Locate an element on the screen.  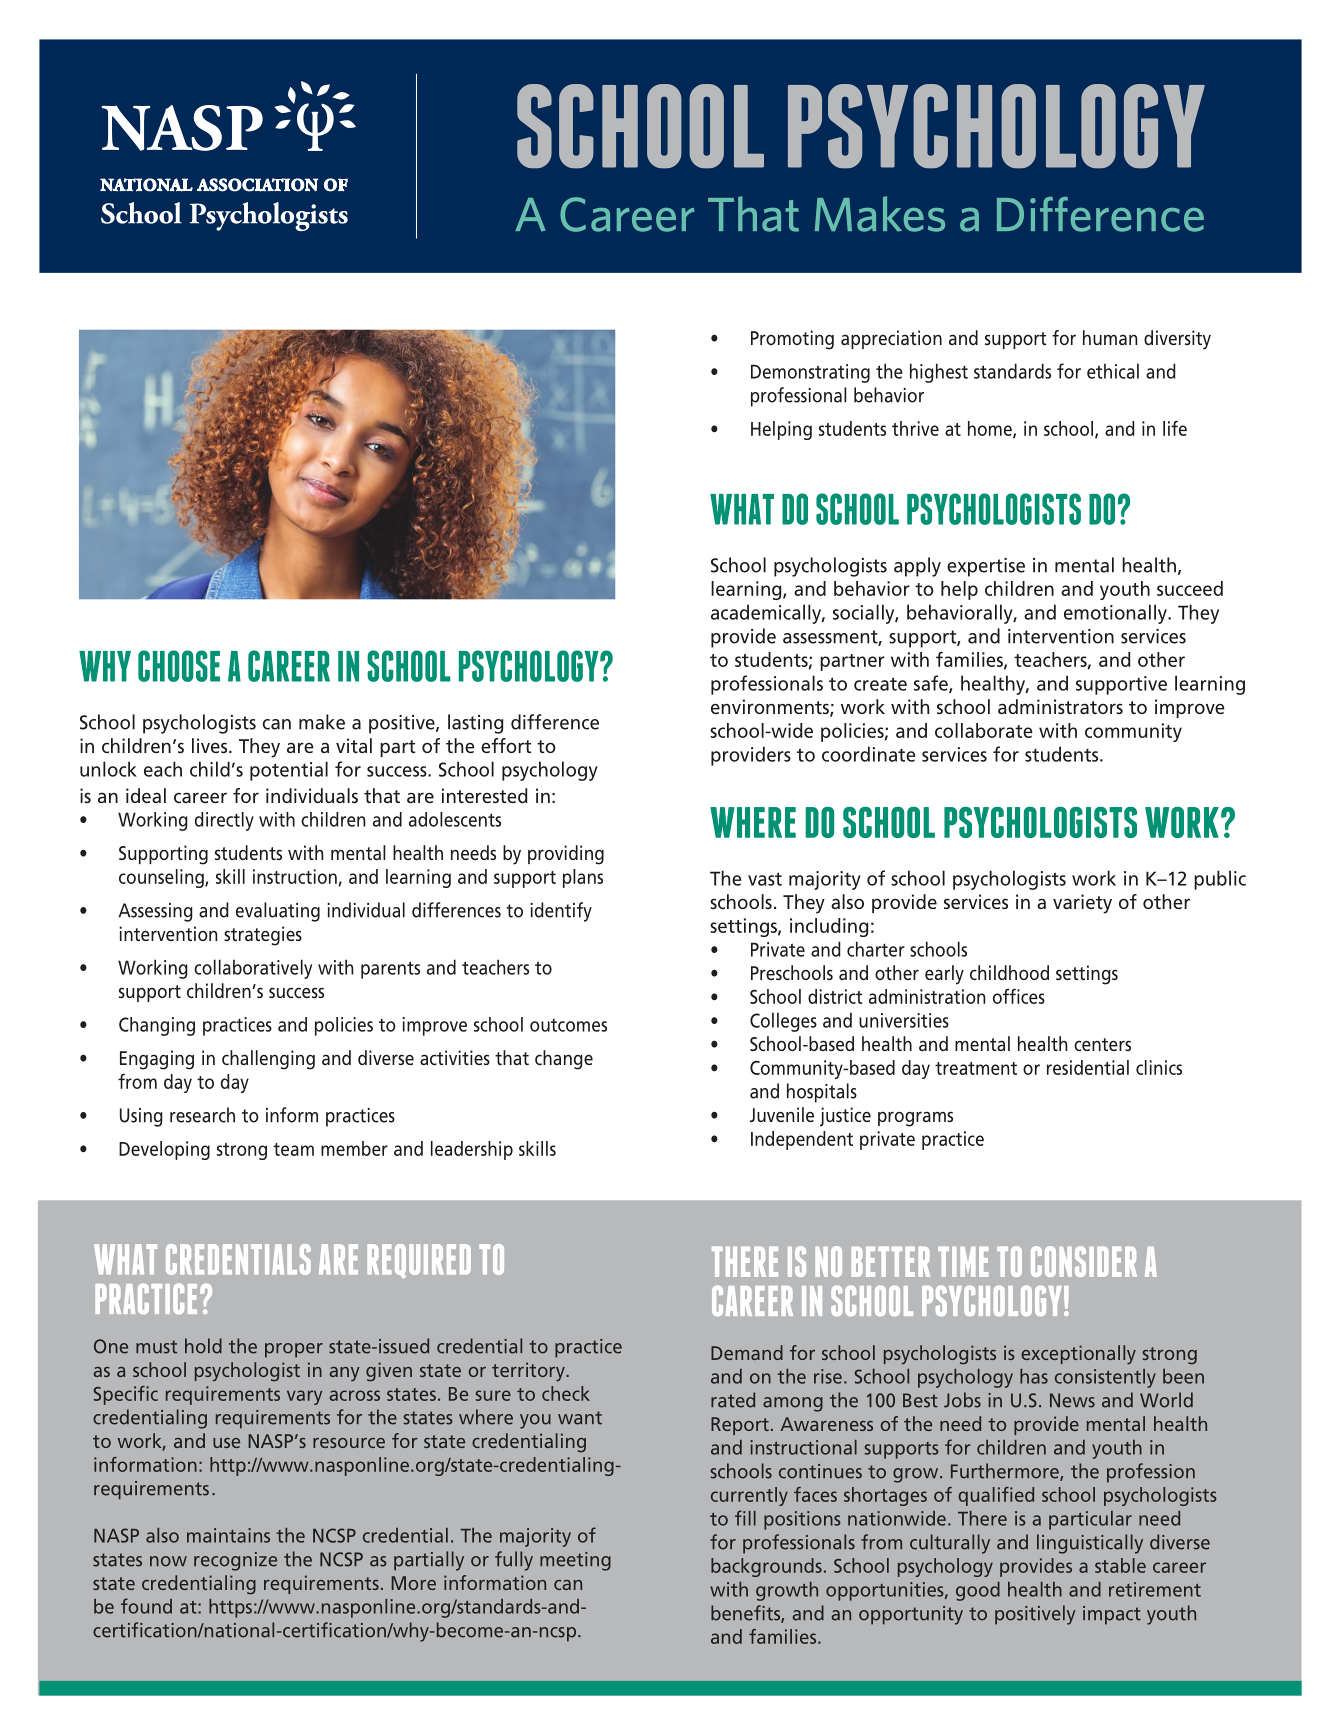
Promoting is located at coordinates (792, 340).
